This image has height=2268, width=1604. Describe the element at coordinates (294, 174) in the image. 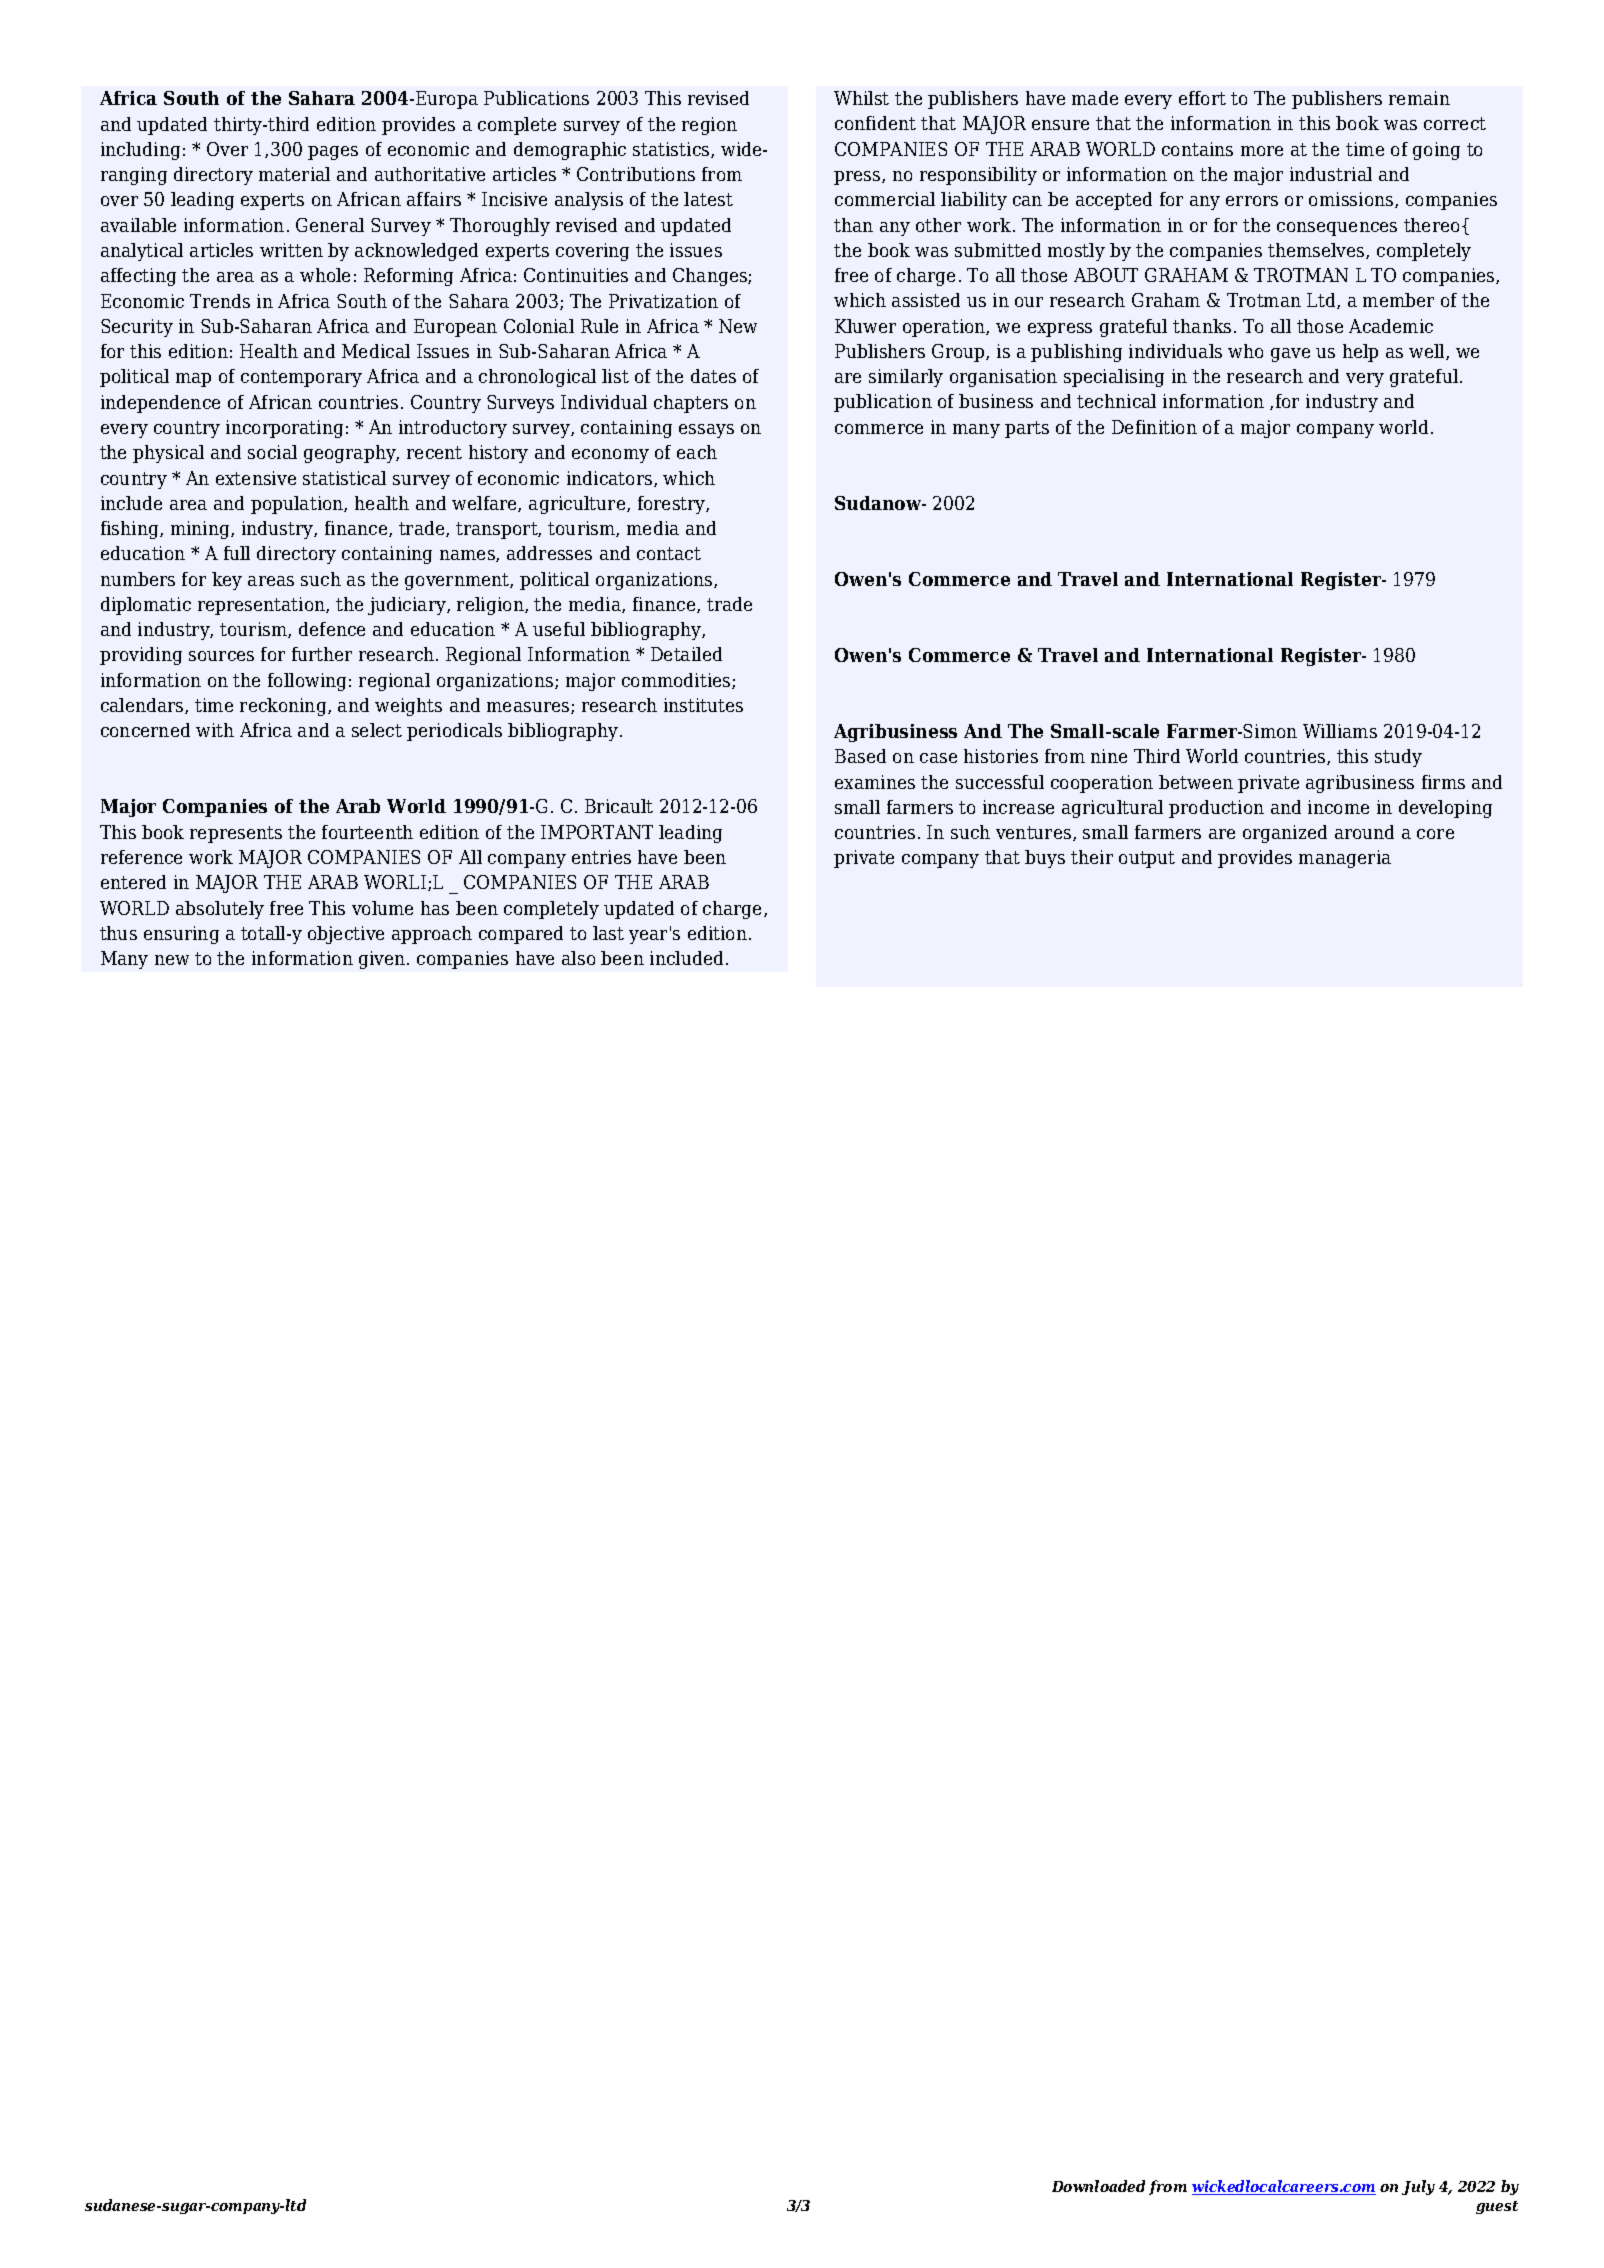

I see `material` at that location.
